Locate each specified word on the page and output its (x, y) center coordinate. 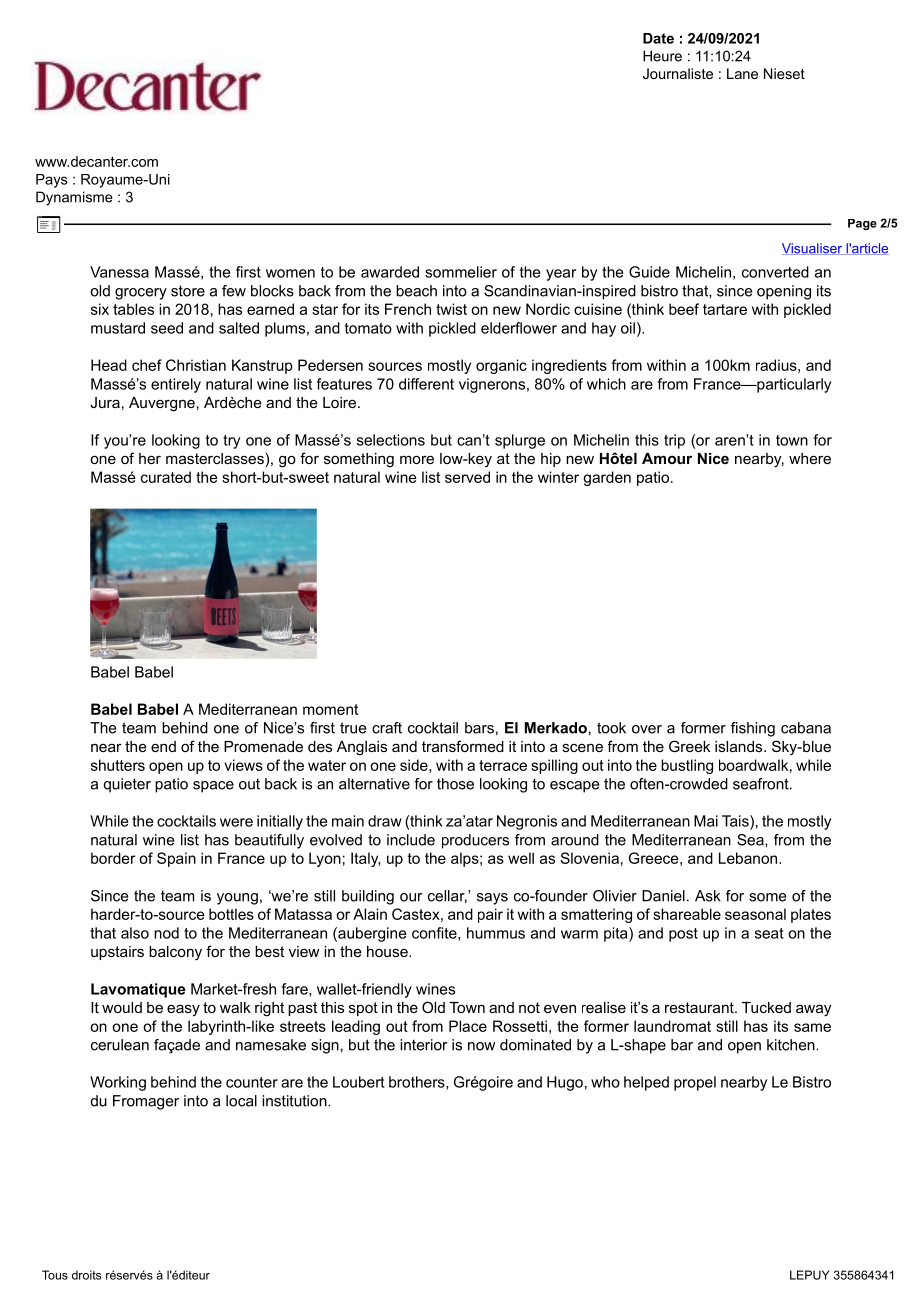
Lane (742, 73)
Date (658, 38)
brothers (418, 1083)
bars (479, 728)
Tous (55, 1275)
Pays (52, 181)
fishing (753, 729)
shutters (118, 765)
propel (695, 1083)
